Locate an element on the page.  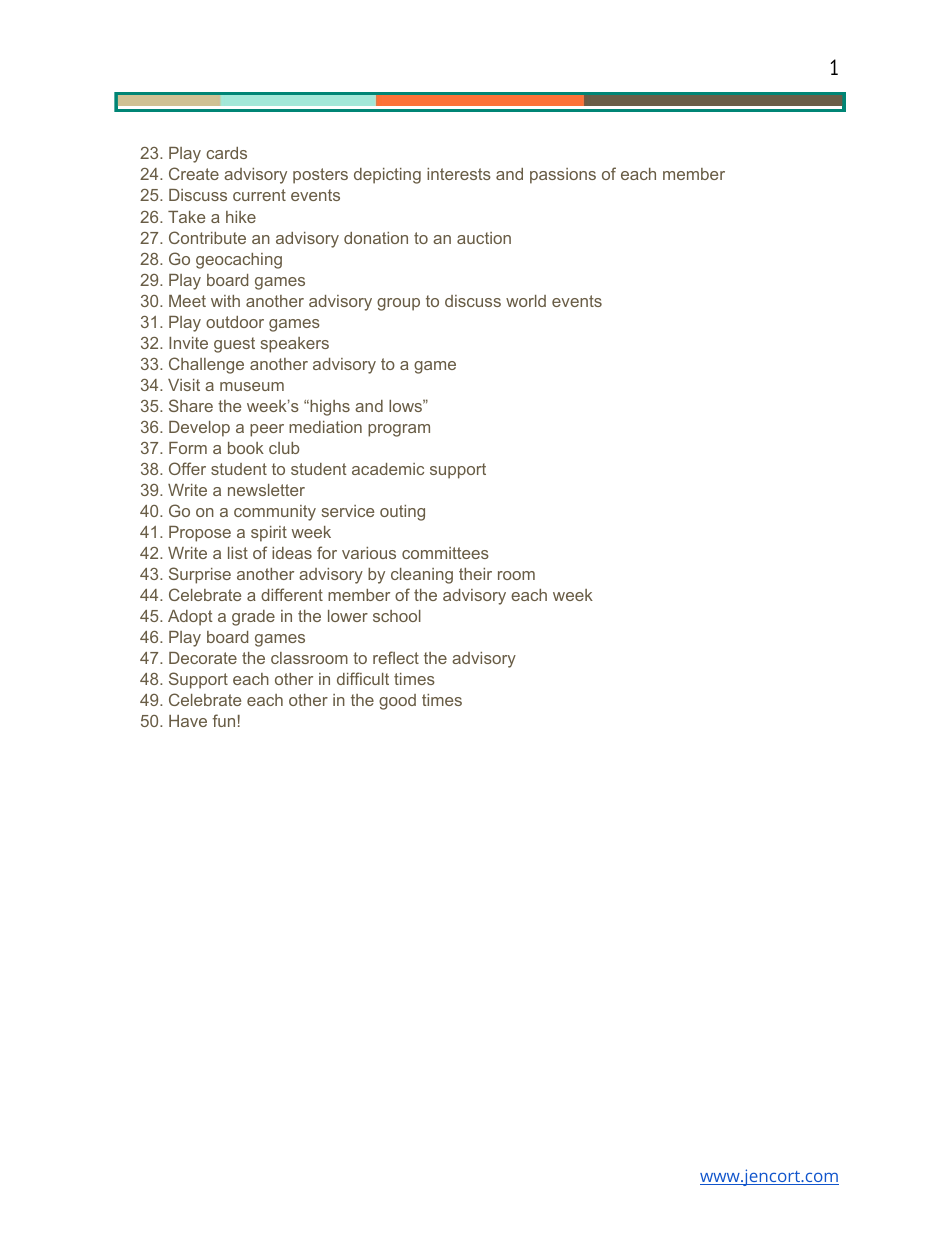
group is located at coordinates (398, 304).
